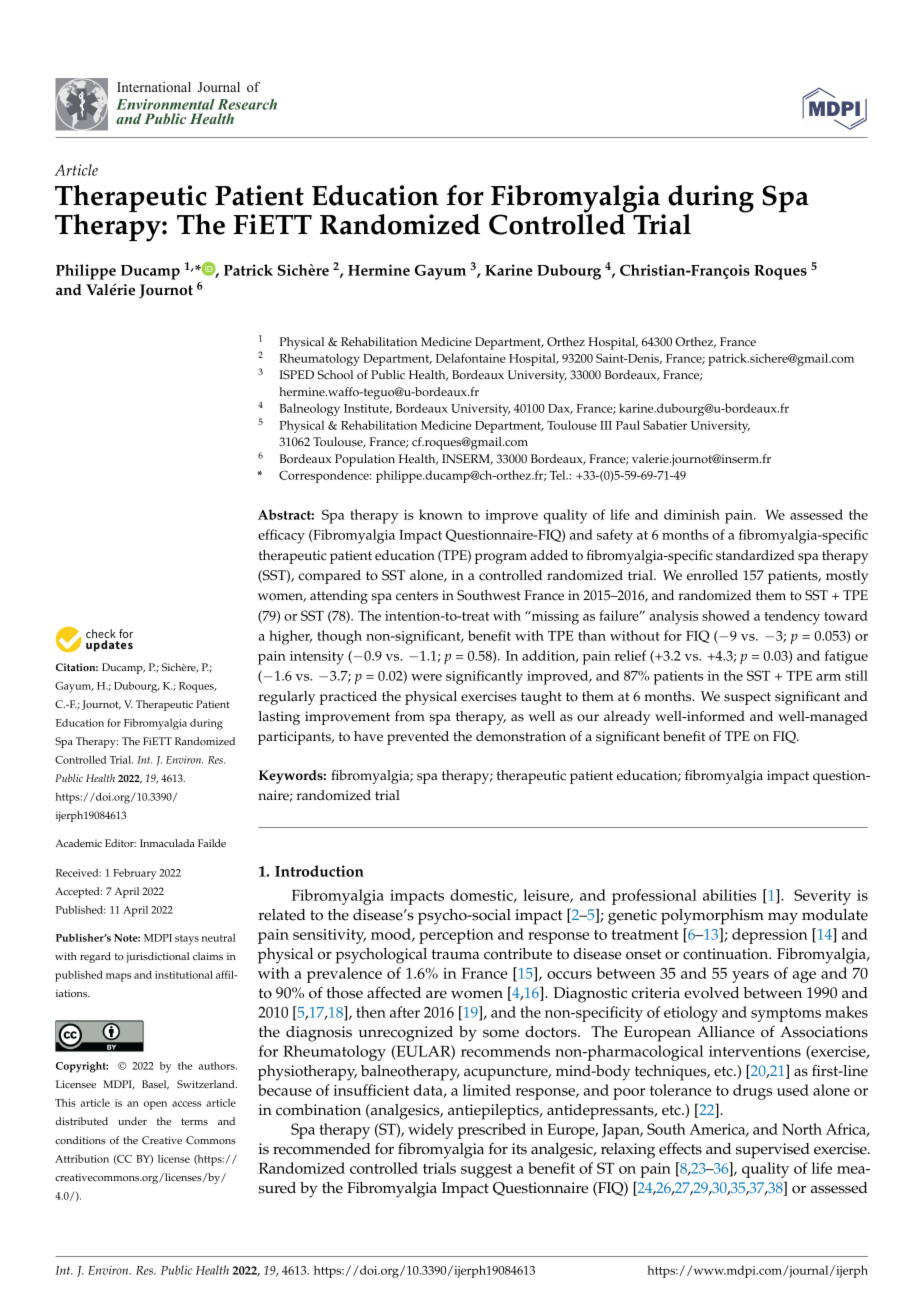  I want to click on under, so click(132, 1121).
